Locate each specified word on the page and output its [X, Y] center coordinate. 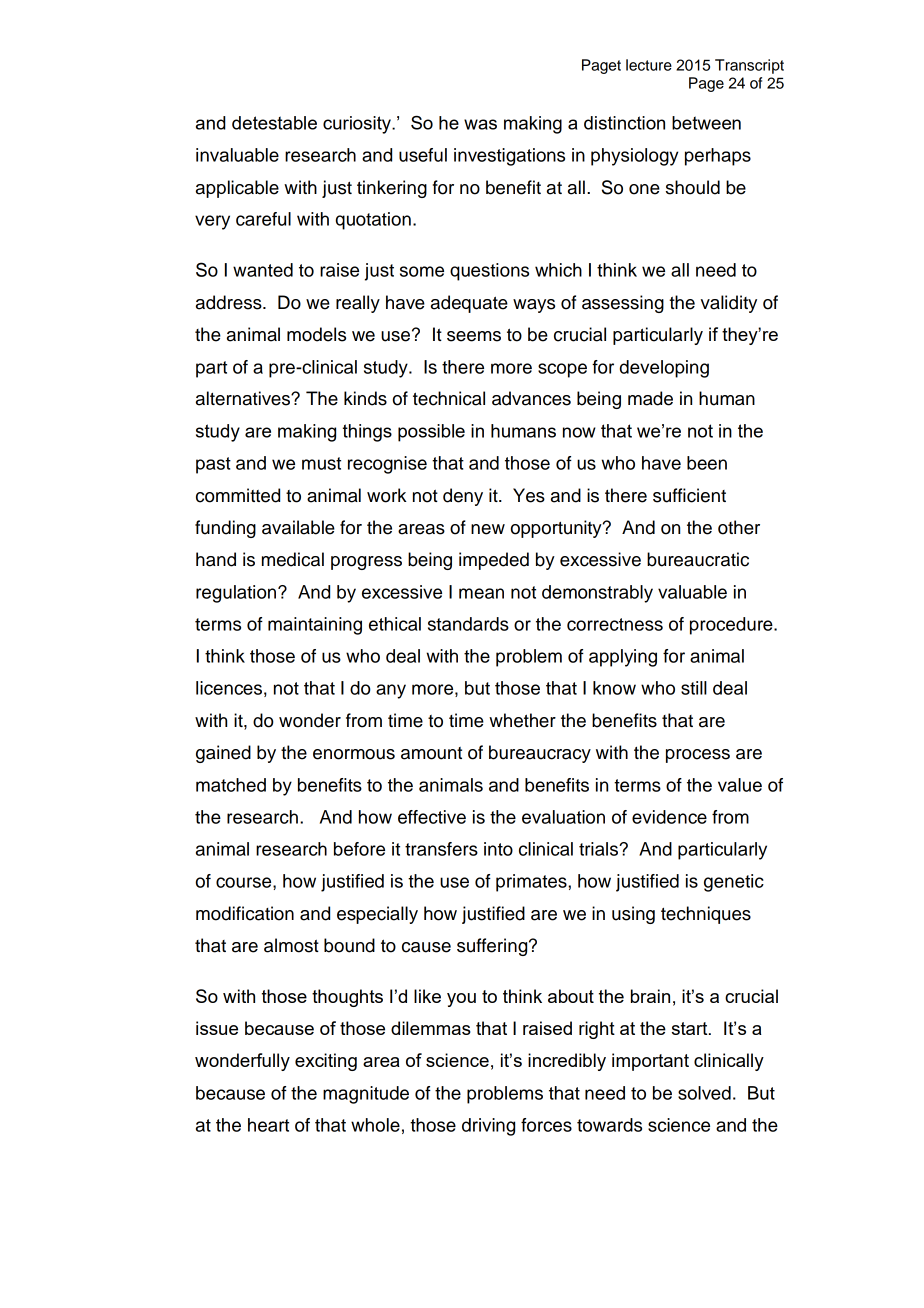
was [480, 124]
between [706, 123]
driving [488, 1127]
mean [481, 593]
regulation [237, 594]
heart [268, 1125]
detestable [274, 123]
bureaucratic [698, 559]
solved [704, 1093]
